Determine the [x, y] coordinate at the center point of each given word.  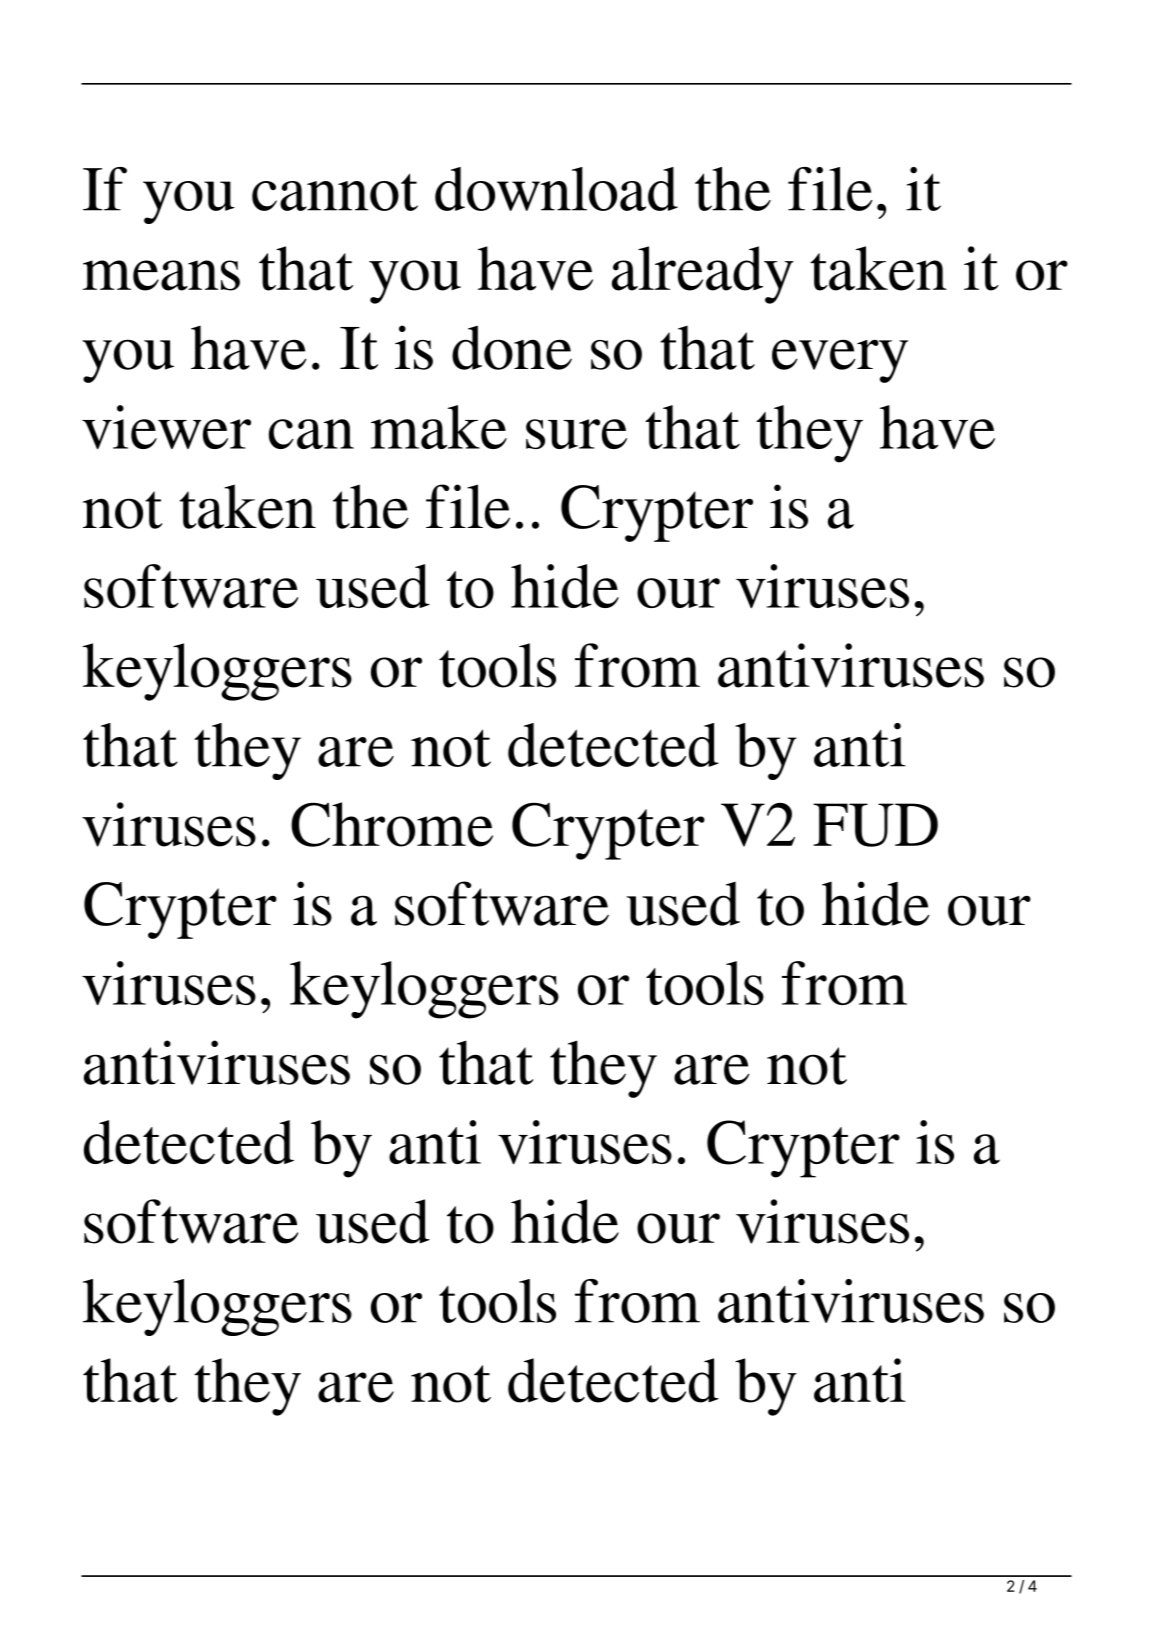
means [161, 275]
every [840, 361]
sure [576, 434]
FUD [875, 825]
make [439, 427]
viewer [166, 427]
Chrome [392, 824]
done [512, 347]
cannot [335, 192]
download [556, 189]
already [703, 275]
